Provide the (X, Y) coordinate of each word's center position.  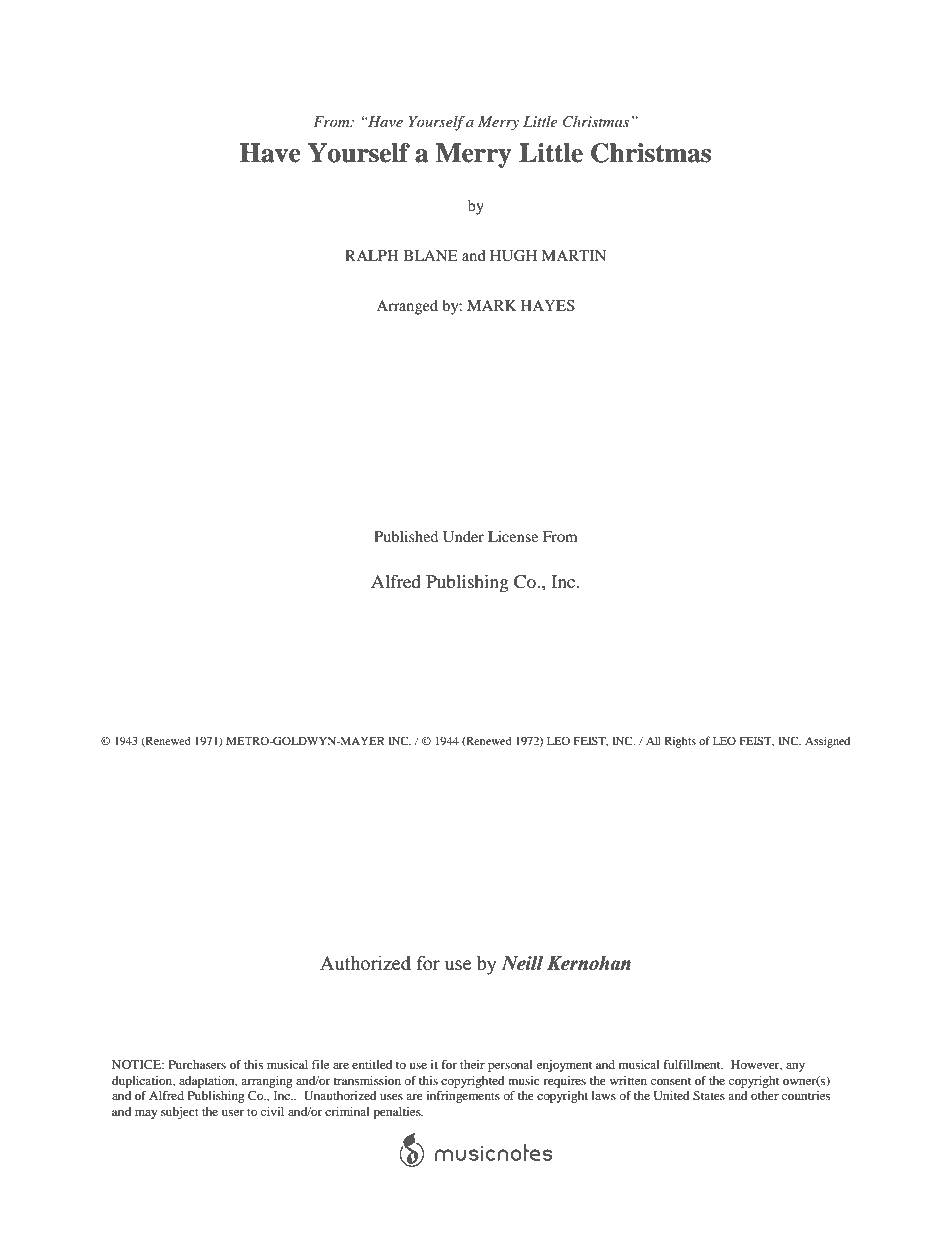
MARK (492, 305)
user (233, 1113)
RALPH (371, 255)
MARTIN (574, 255)
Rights (680, 742)
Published (406, 536)
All (653, 740)
